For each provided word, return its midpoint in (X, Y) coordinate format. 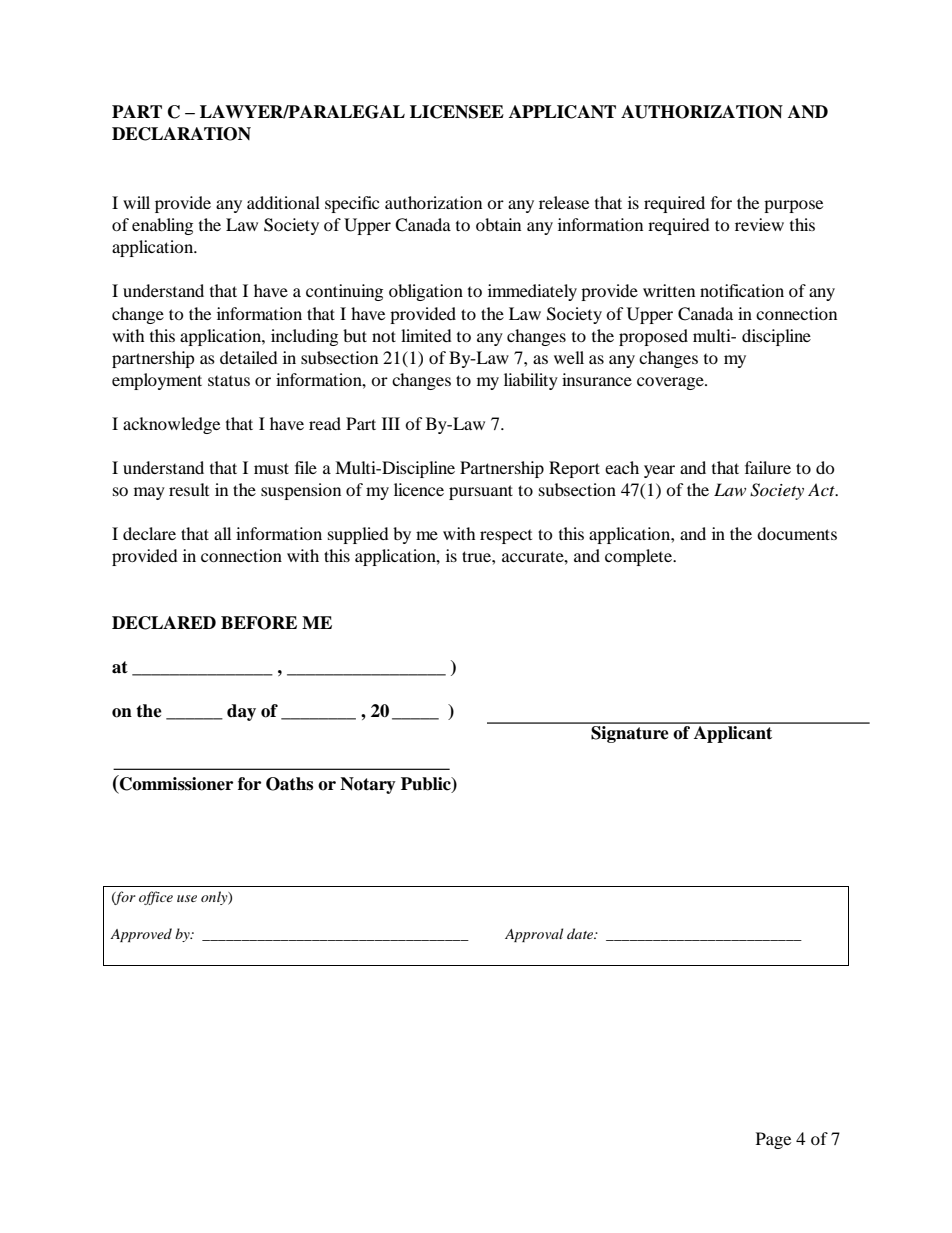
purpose (793, 206)
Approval (534, 935)
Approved (141, 935)
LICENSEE (457, 112)
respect (506, 537)
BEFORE (259, 623)
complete (640, 557)
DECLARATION (181, 134)
